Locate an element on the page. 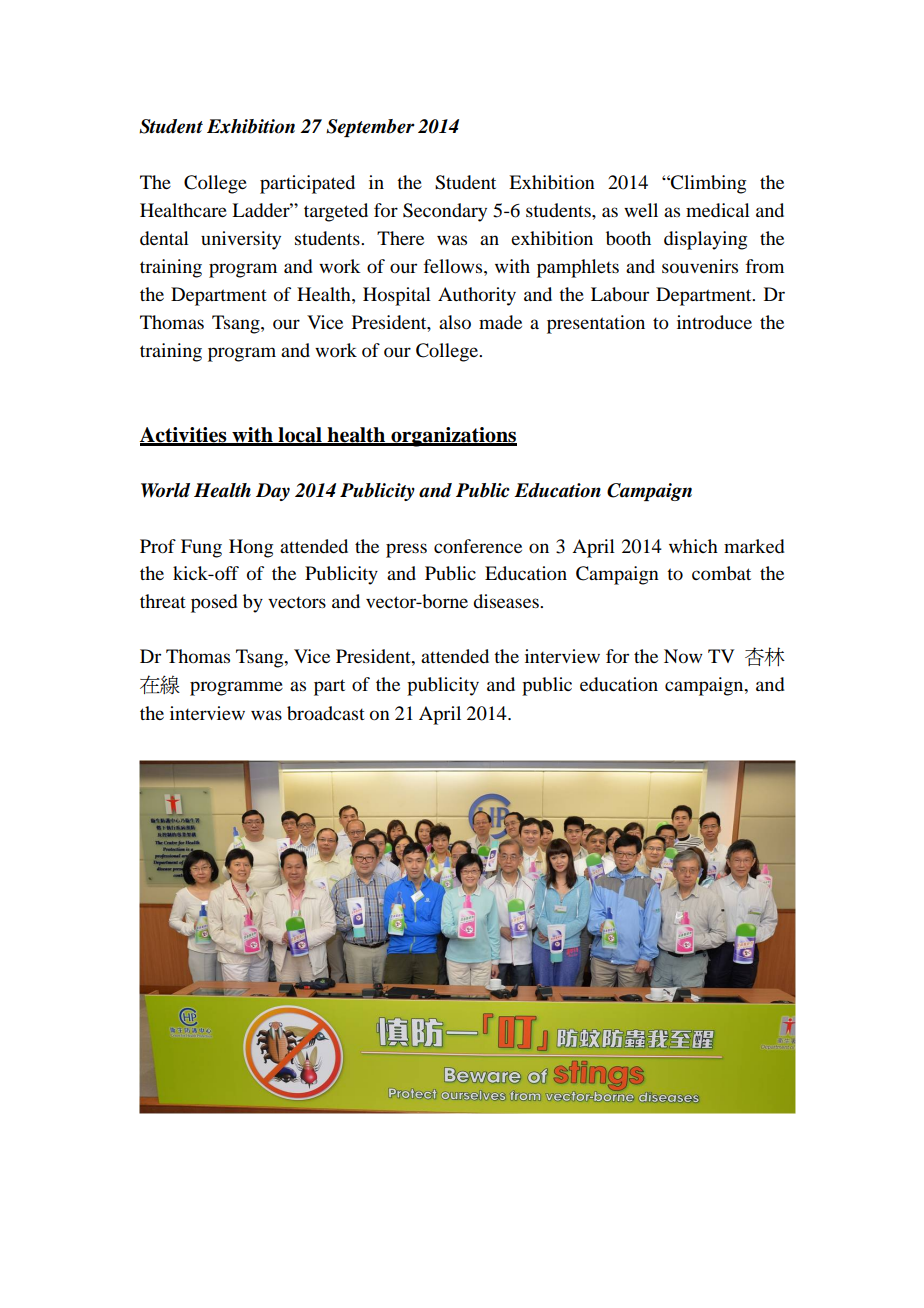 The height and width of the image is (1308, 924). souvenirs is located at coordinates (700, 266).
